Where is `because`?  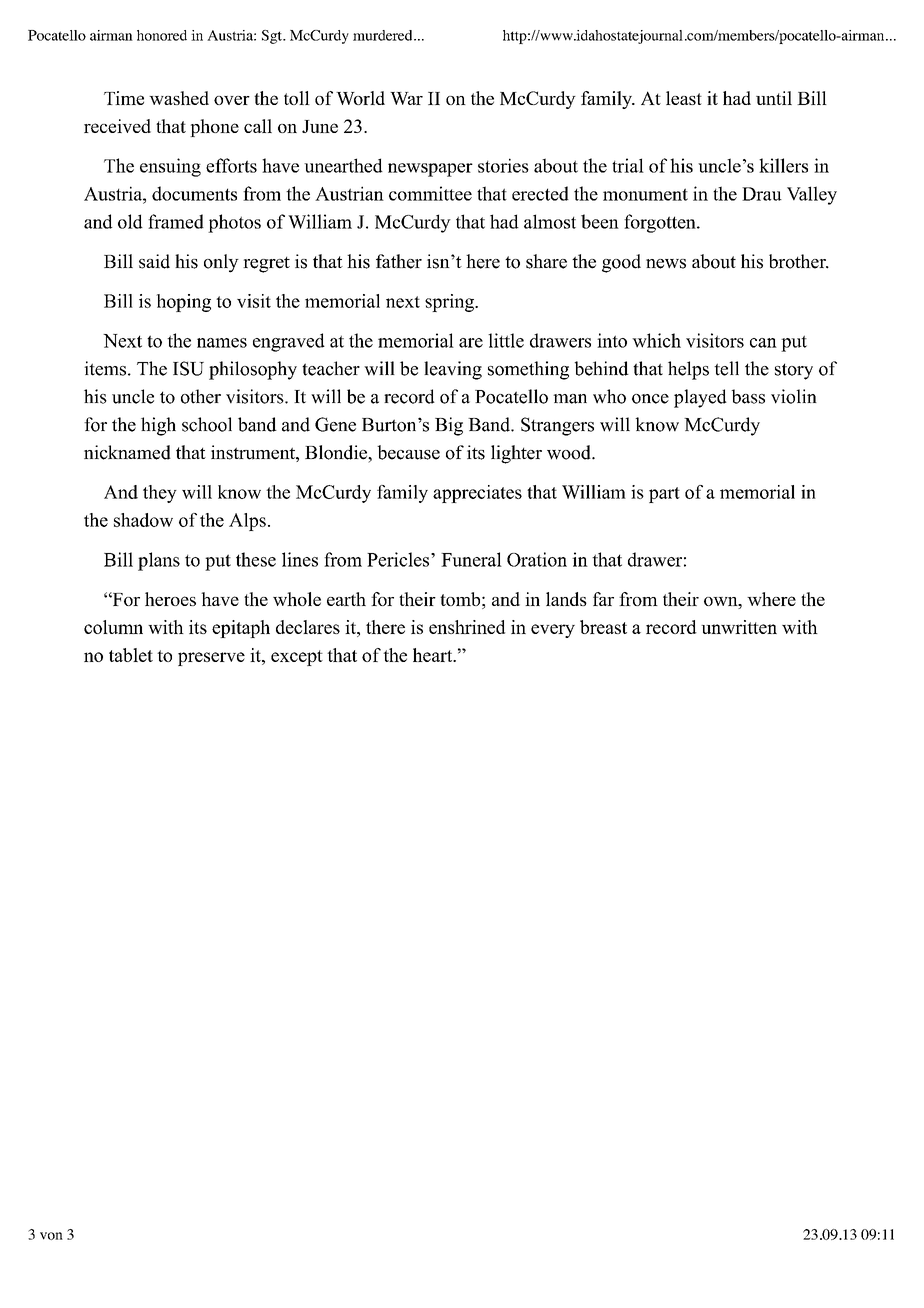
because is located at coordinates (408, 452).
